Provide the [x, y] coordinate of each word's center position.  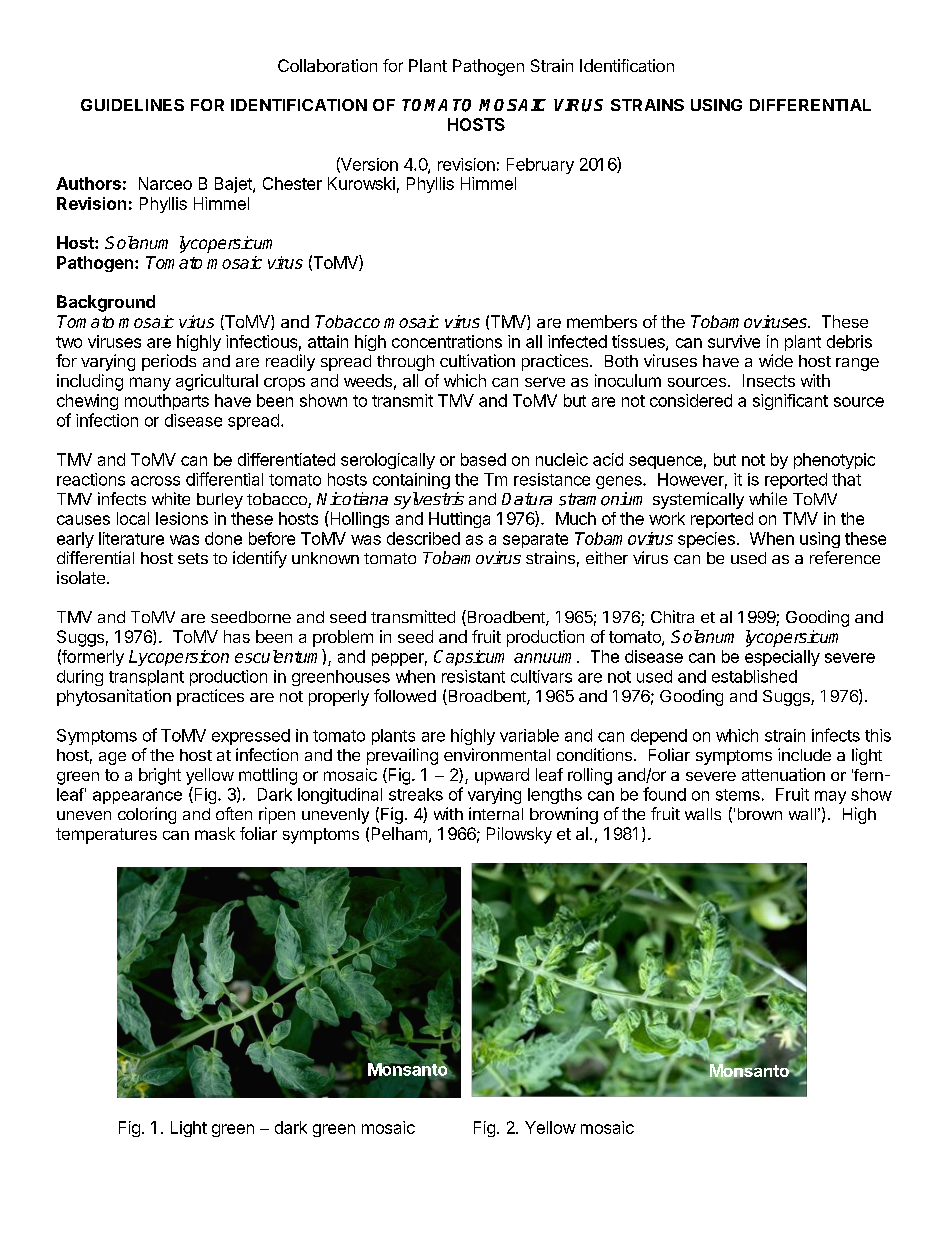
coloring [147, 815]
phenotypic [834, 461]
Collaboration [327, 65]
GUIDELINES [132, 105]
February [540, 166]
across [155, 481]
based [483, 459]
